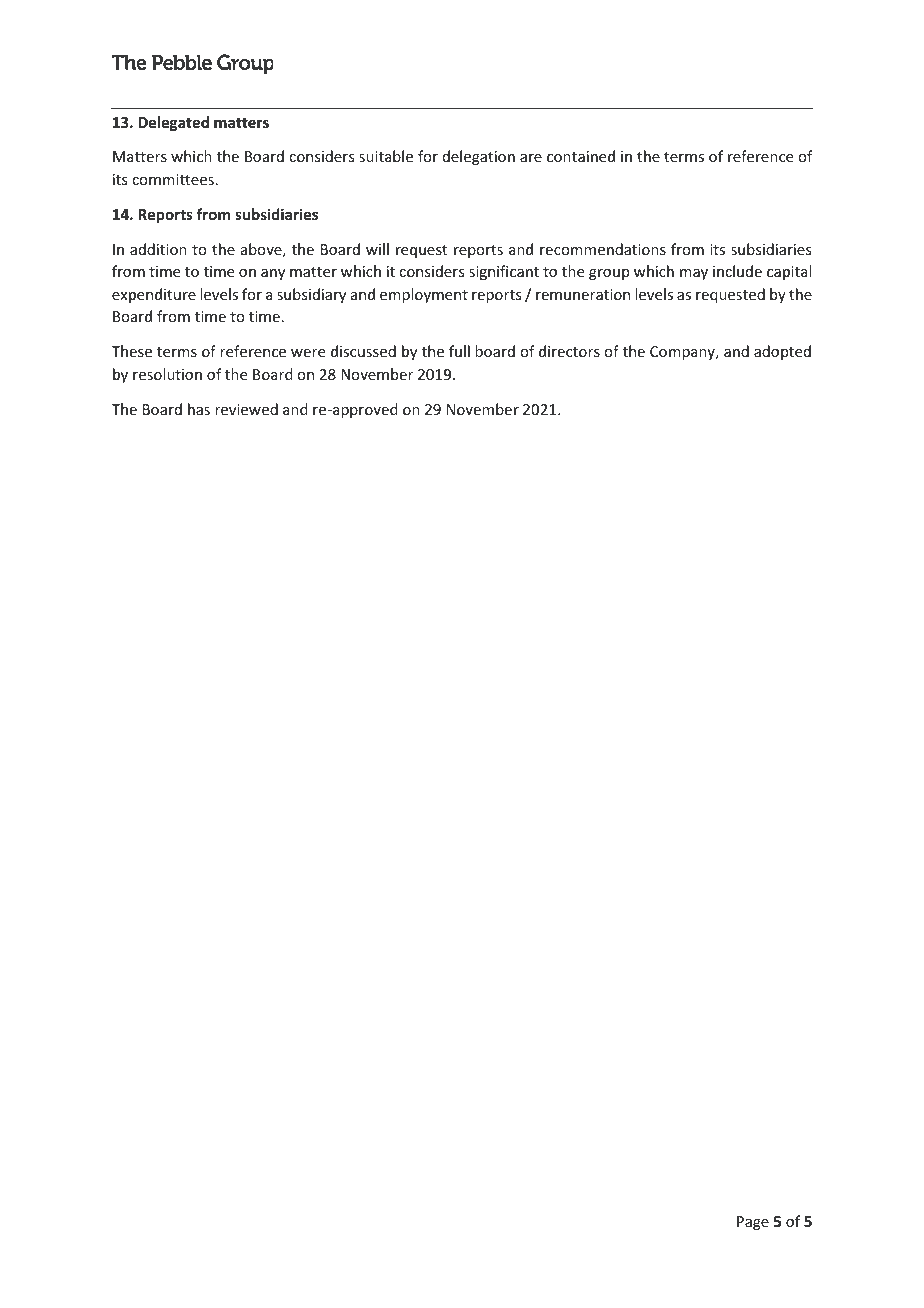 This document has height=1308, width=924. Describe the element at coordinates (583, 294) in the document. I see `remuneration` at that location.
